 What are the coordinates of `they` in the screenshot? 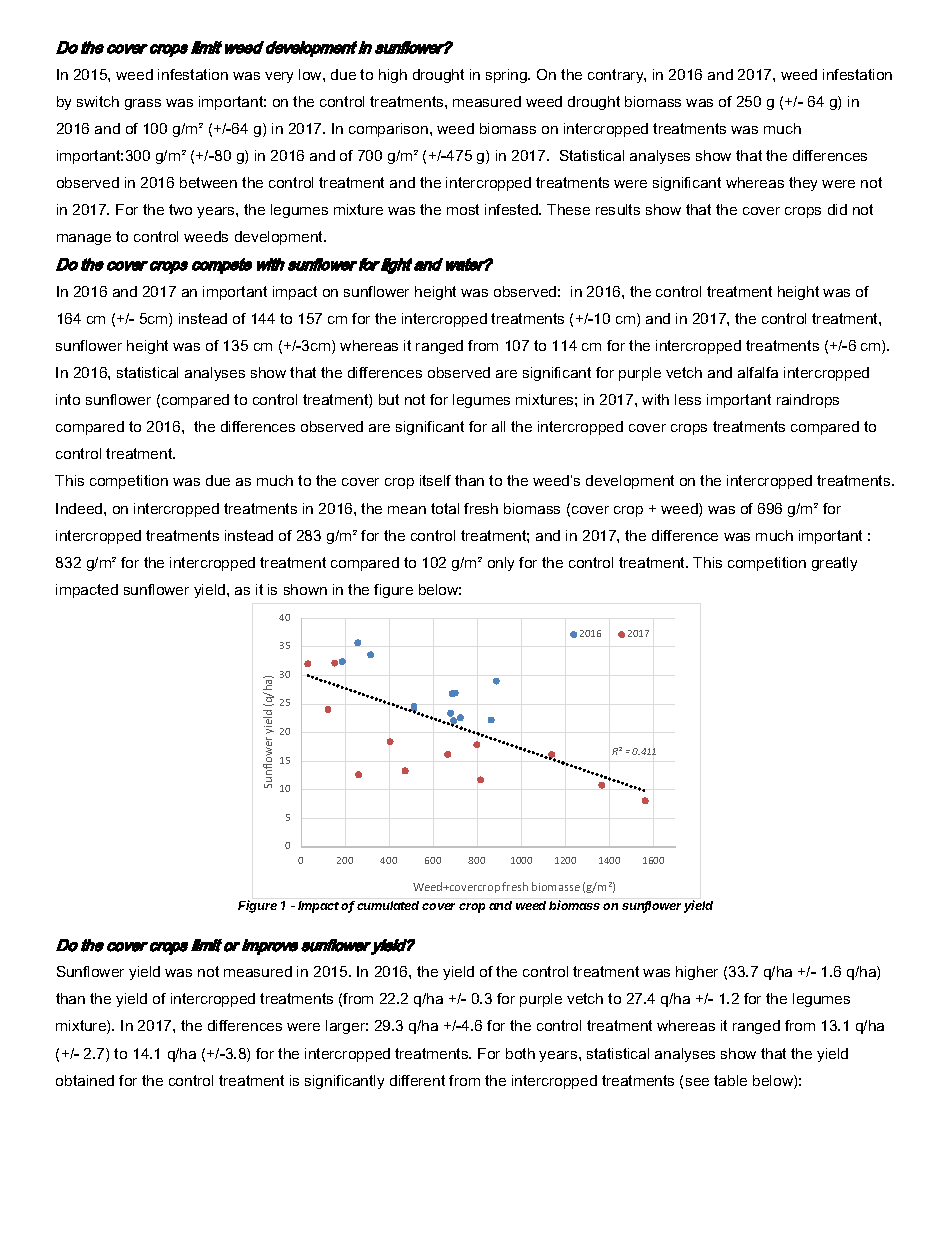 It's located at (803, 184).
